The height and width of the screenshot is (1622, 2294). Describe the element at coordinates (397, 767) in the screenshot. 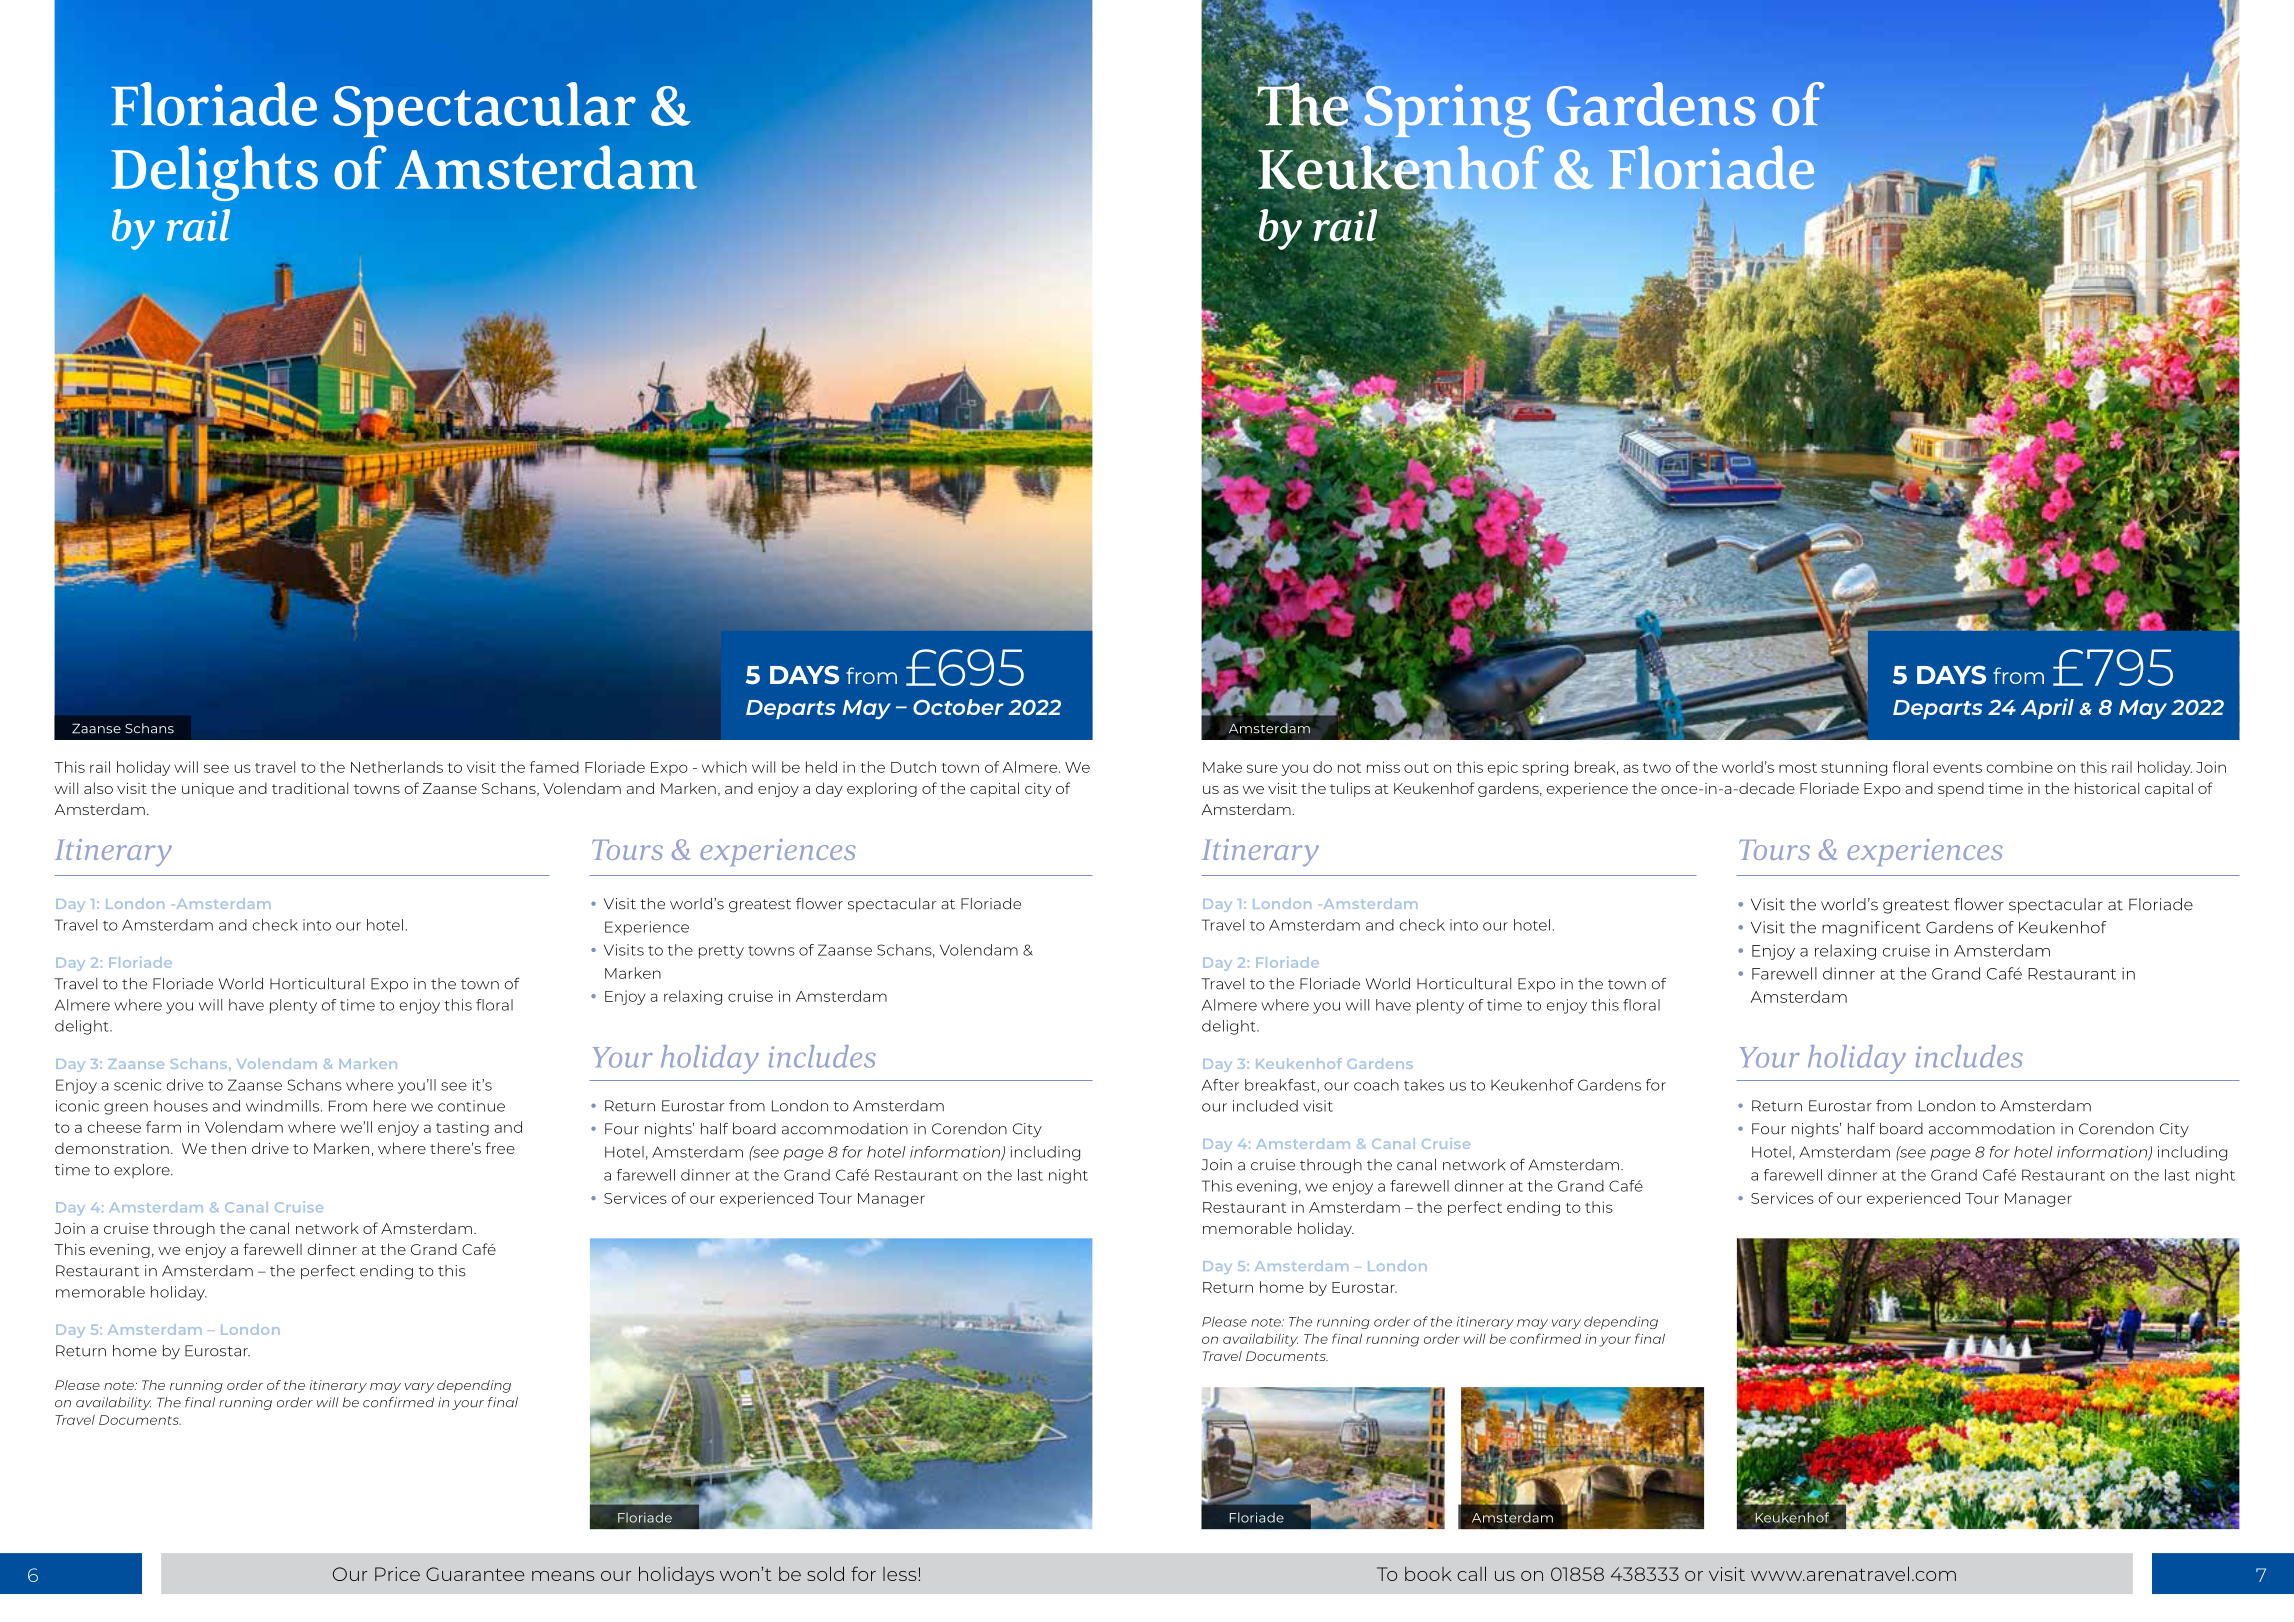

I see `Netherlands` at that location.
